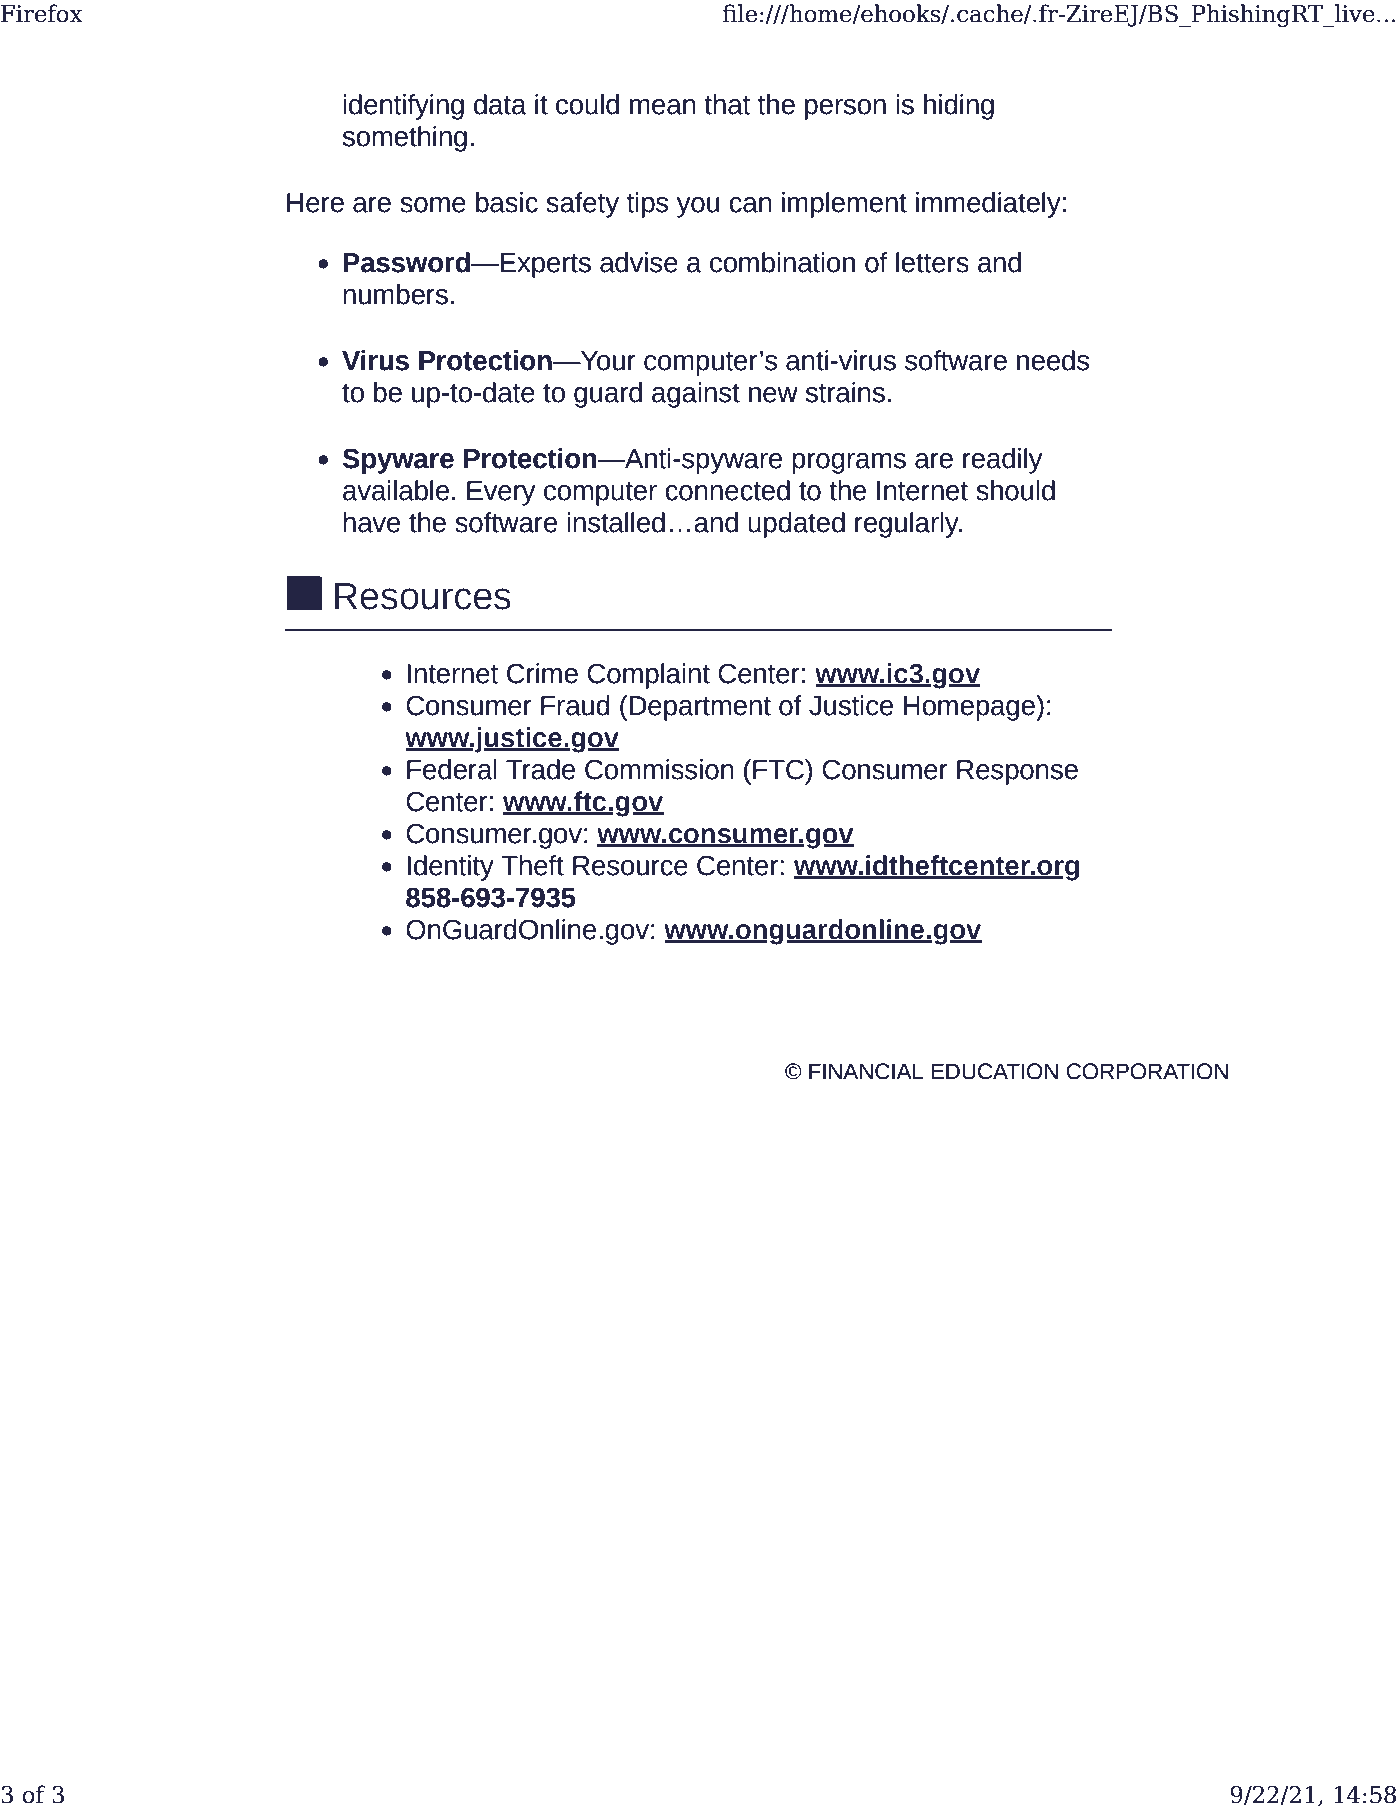  What do you see at coordinates (450, 868) in the image?
I see `Identity` at bounding box center [450, 868].
